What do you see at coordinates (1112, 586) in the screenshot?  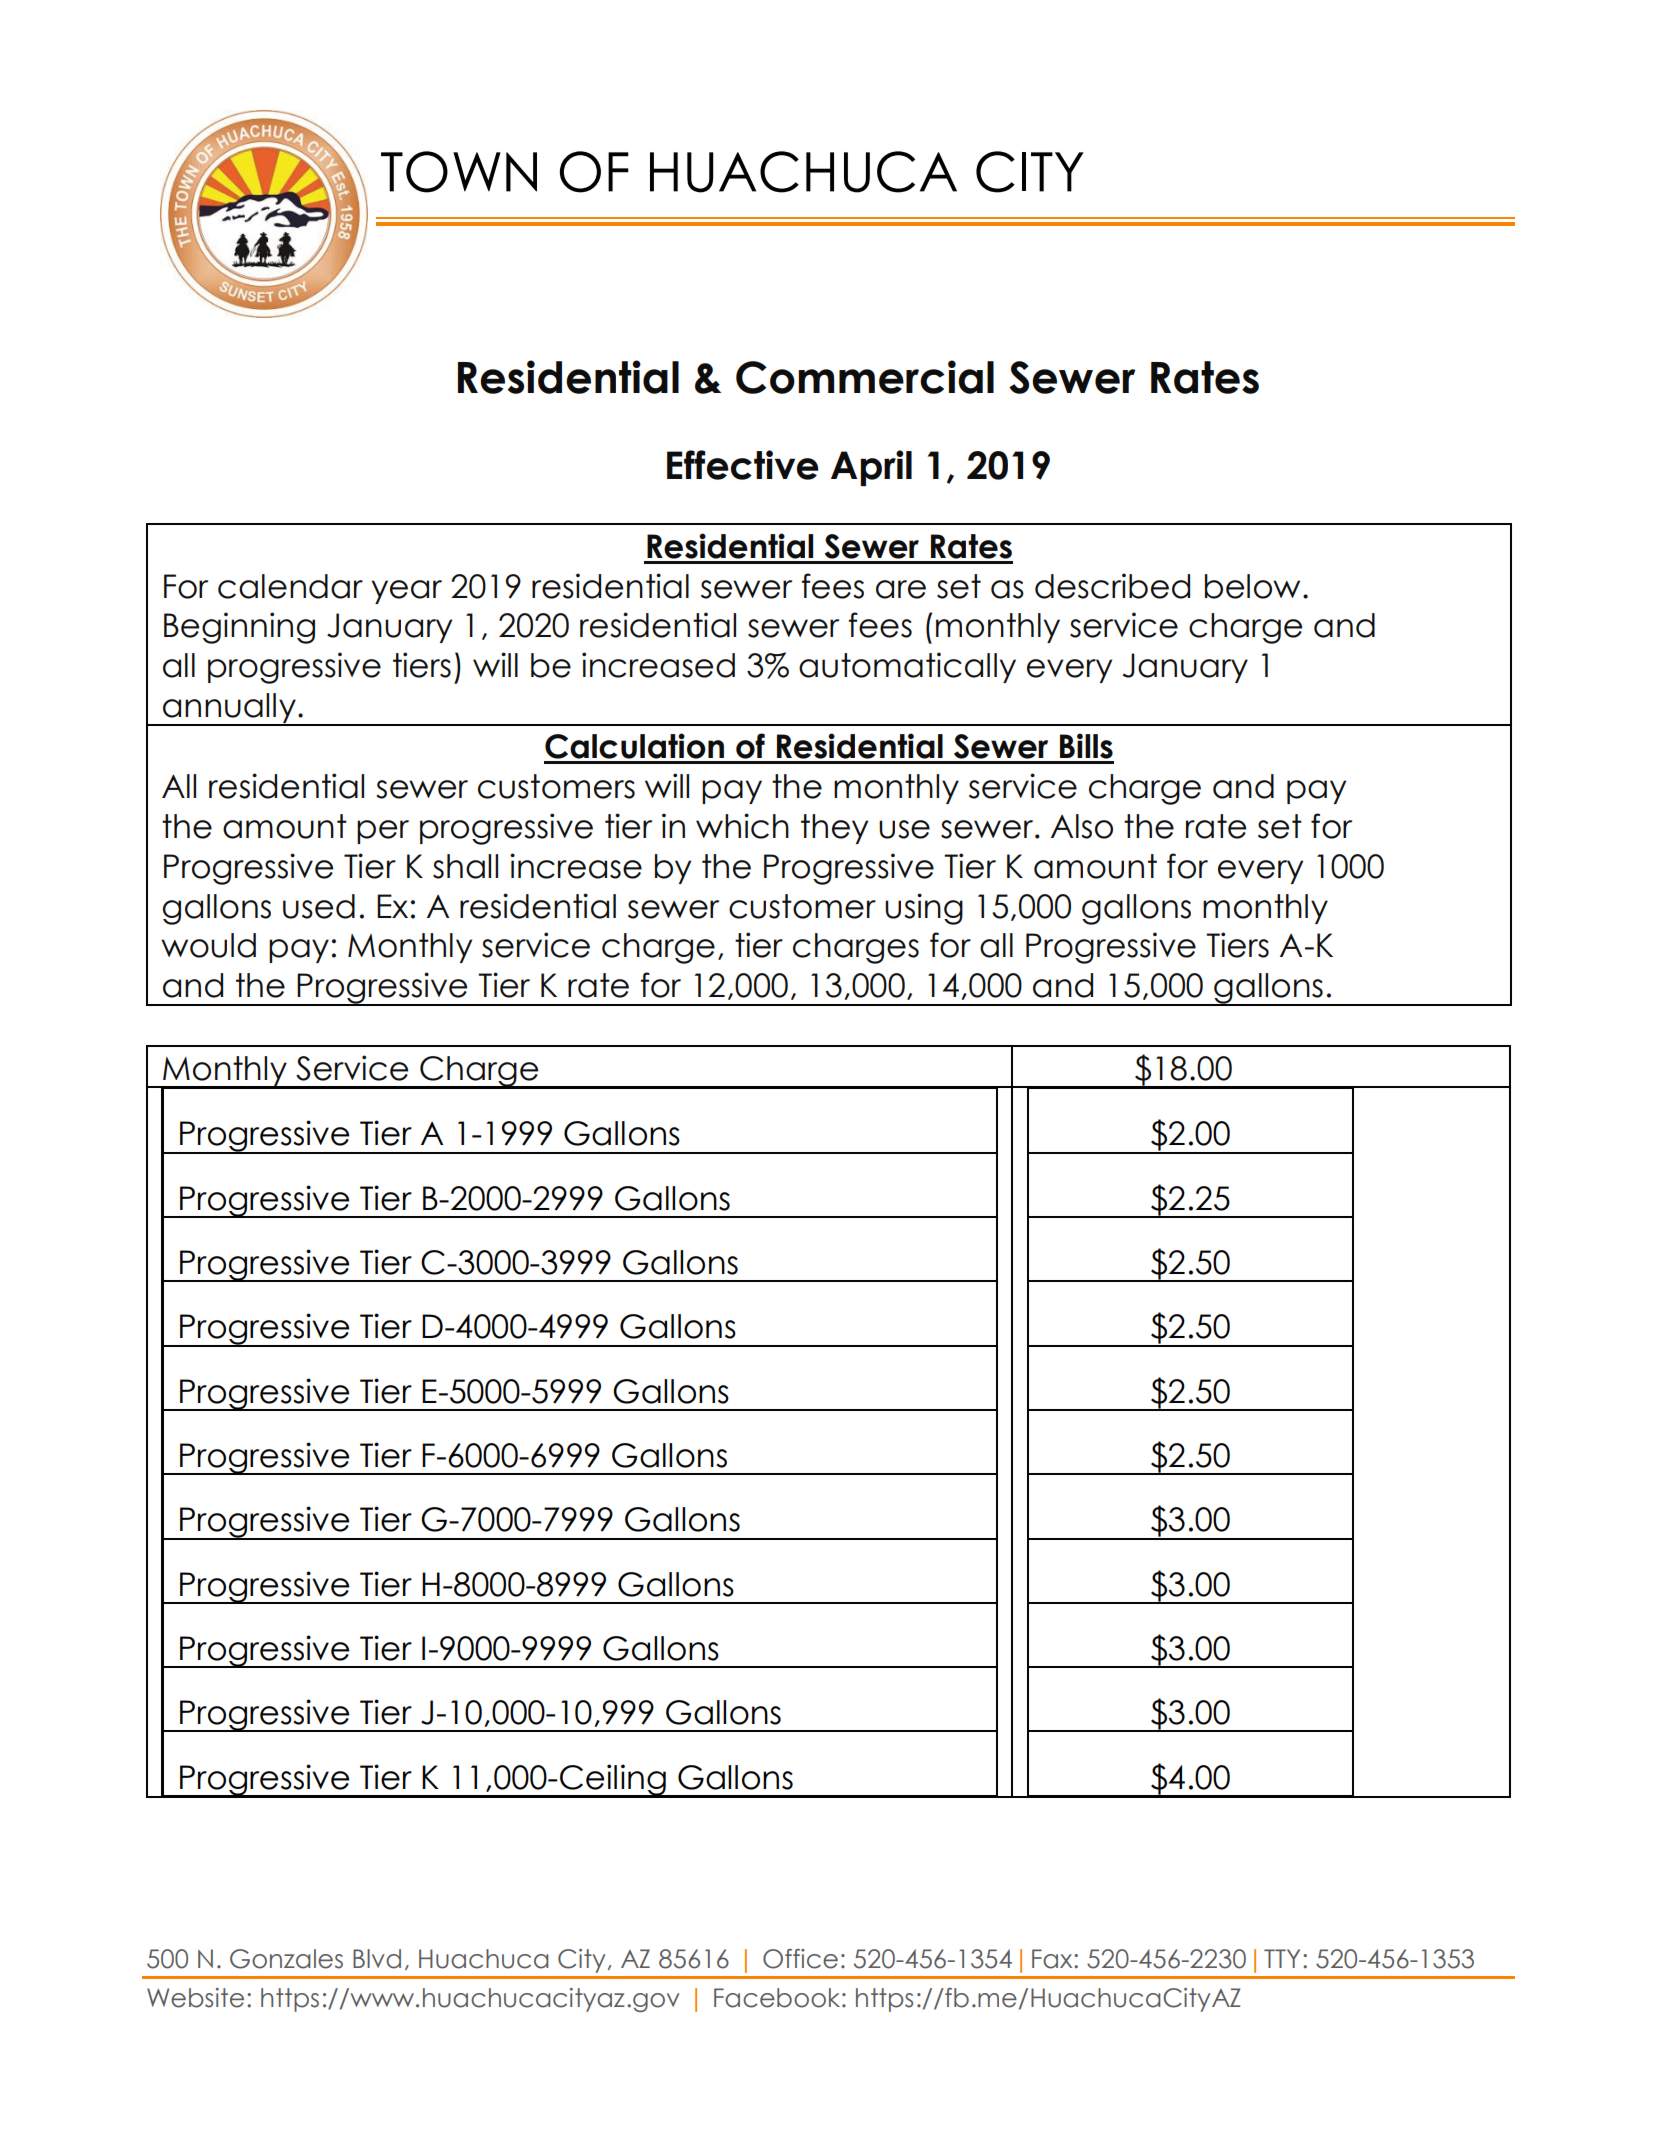 I see `described` at bounding box center [1112, 586].
